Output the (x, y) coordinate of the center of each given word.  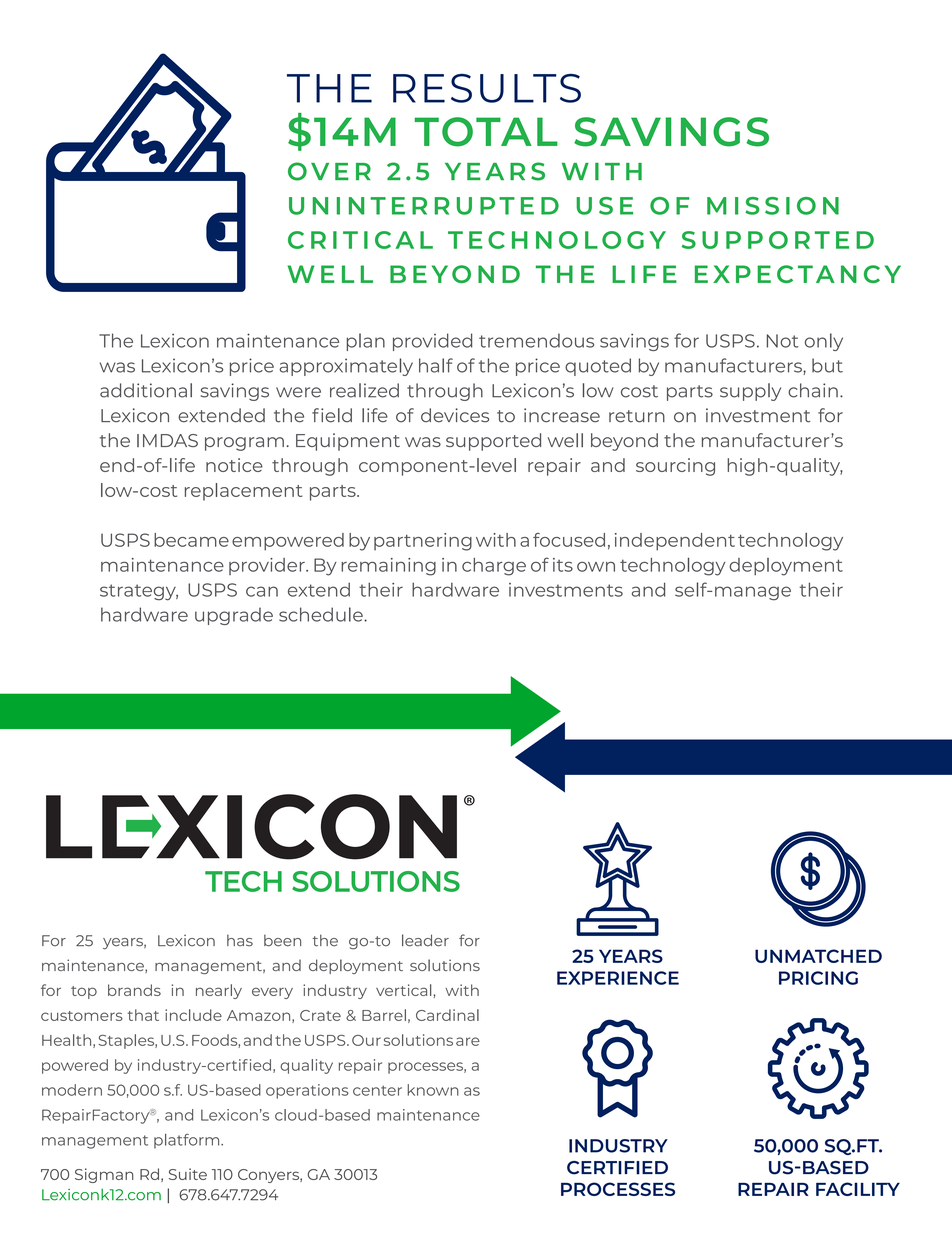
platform (188, 1141)
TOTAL (486, 132)
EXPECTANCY (798, 274)
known (433, 1090)
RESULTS (487, 88)
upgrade (234, 616)
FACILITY (858, 1189)
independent (675, 542)
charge (494, 567)
